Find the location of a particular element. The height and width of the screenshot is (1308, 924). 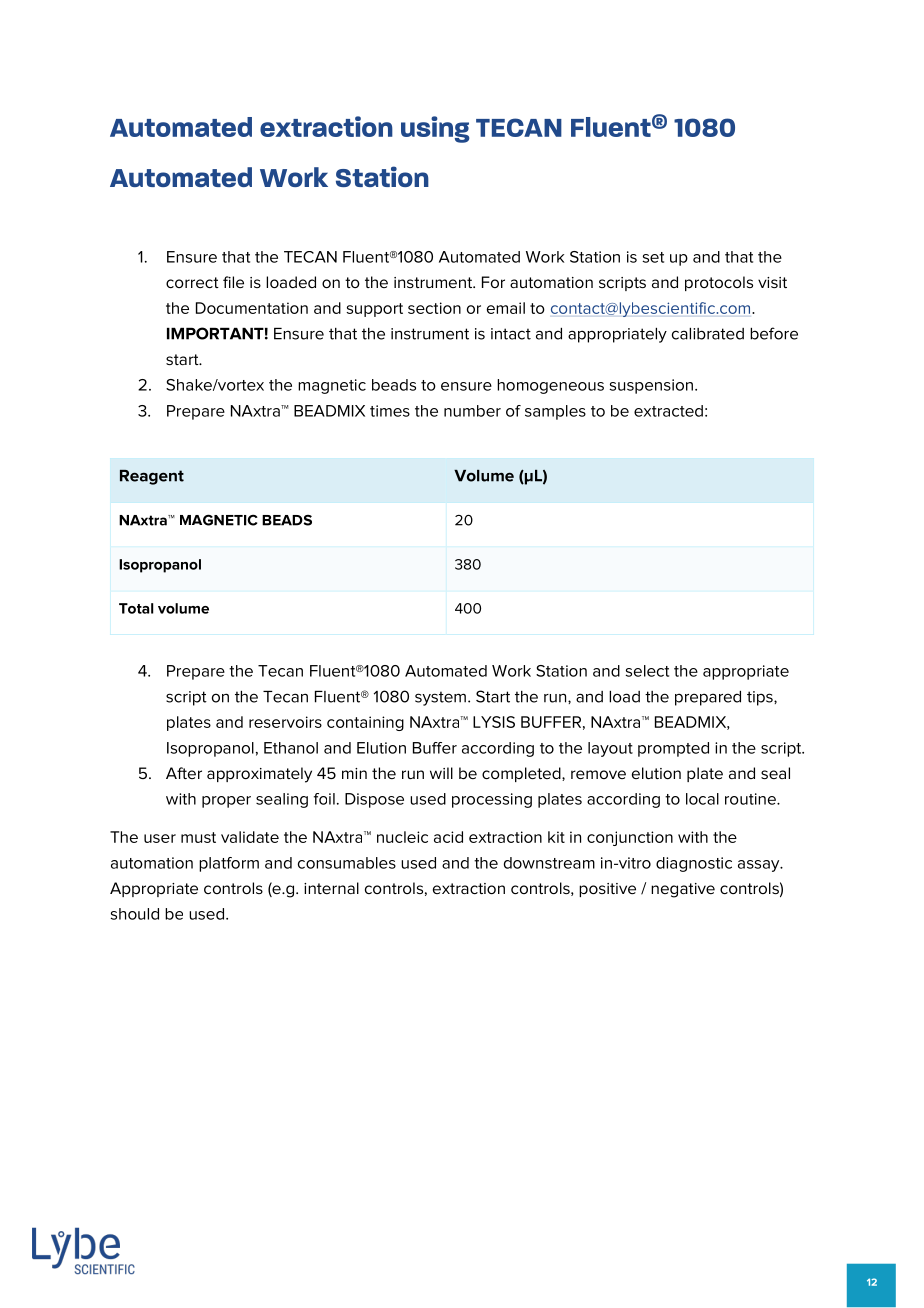

Reagent is located at coordinates (152, 477).
